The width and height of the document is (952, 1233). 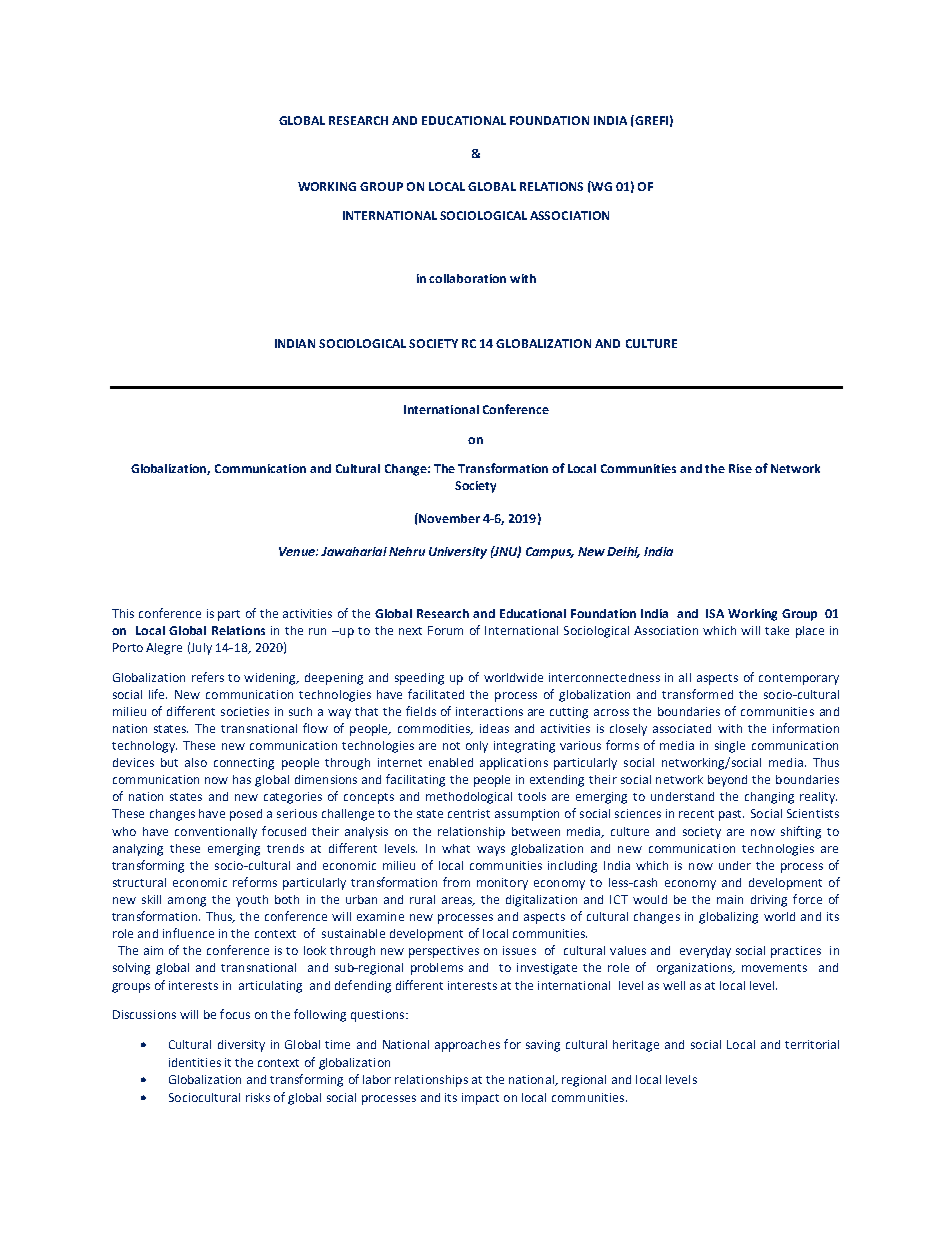 I want to click on perspectives, so click(x=444, y=952).
